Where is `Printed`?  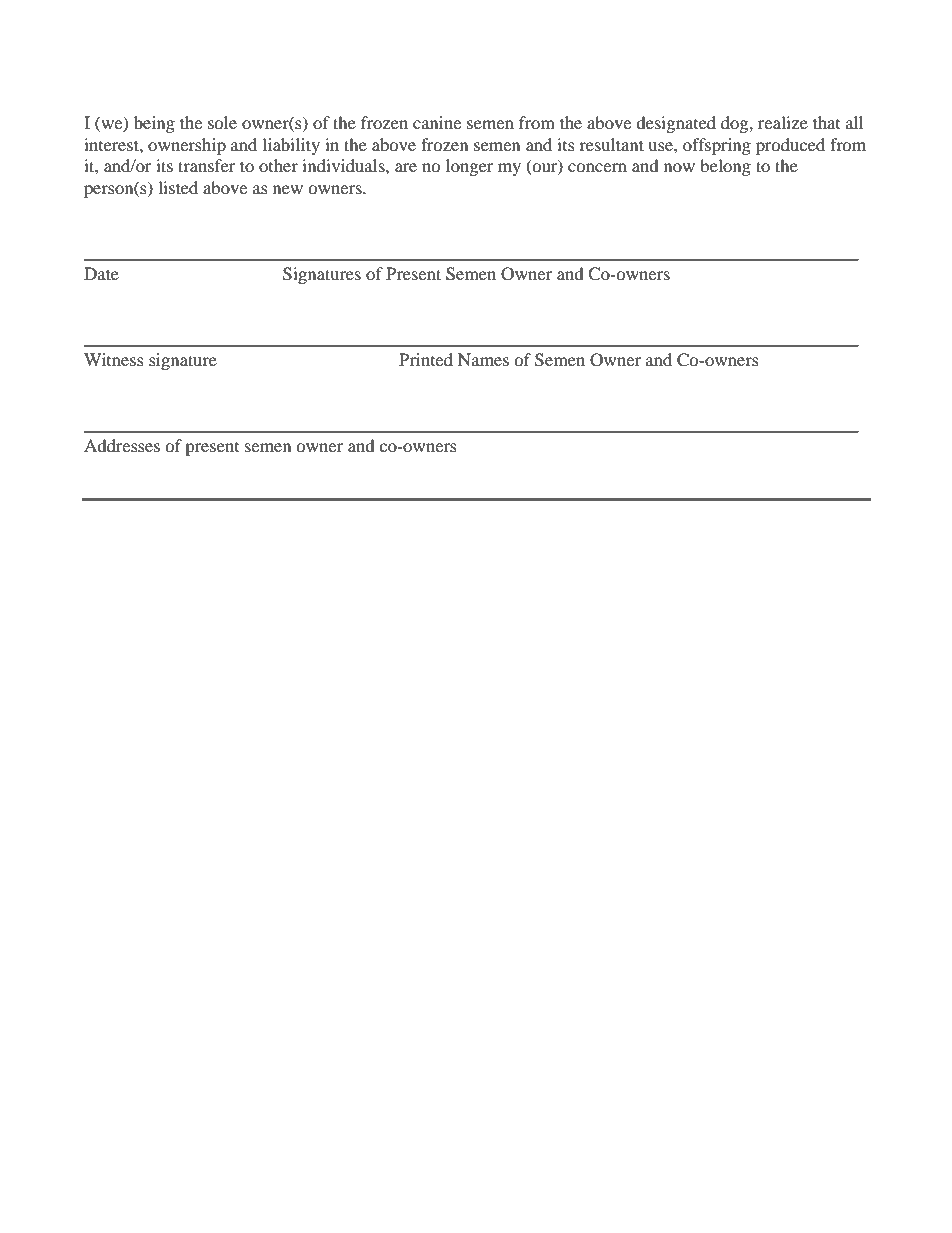 Printed is located at coordinates (426, 359).
